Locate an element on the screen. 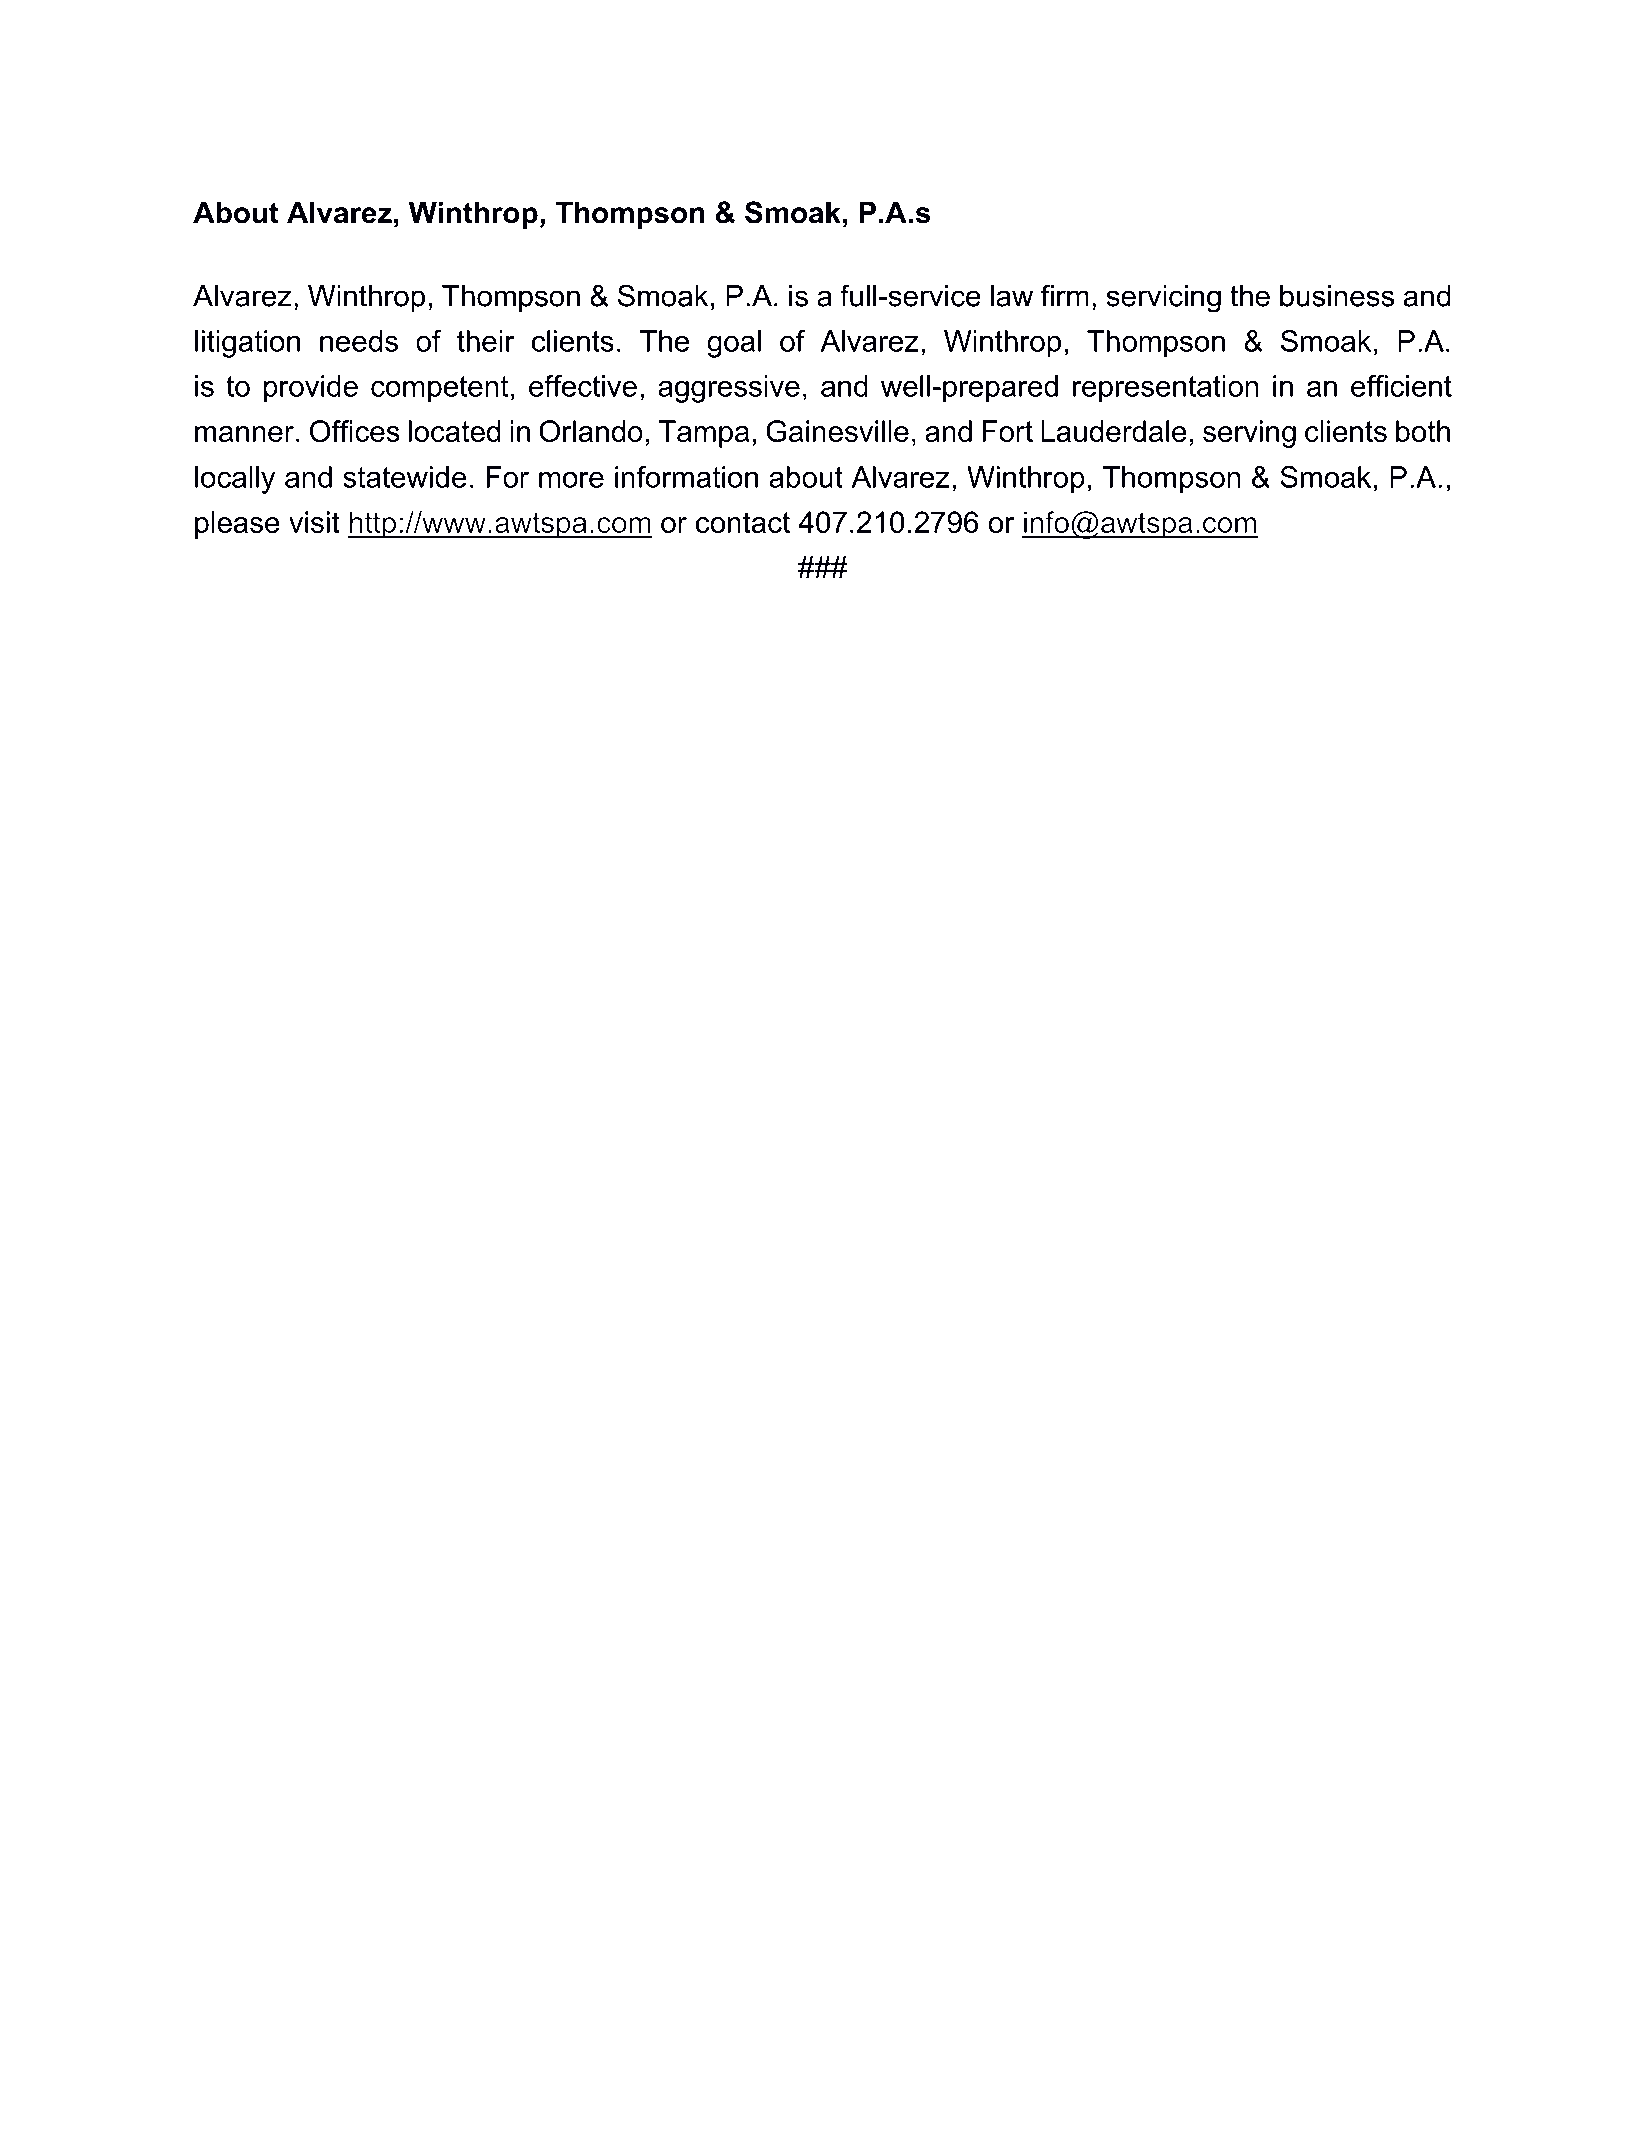 The width and height of the screenshot is (1646, 2130). Offices is located at coordinates (355, 431).
